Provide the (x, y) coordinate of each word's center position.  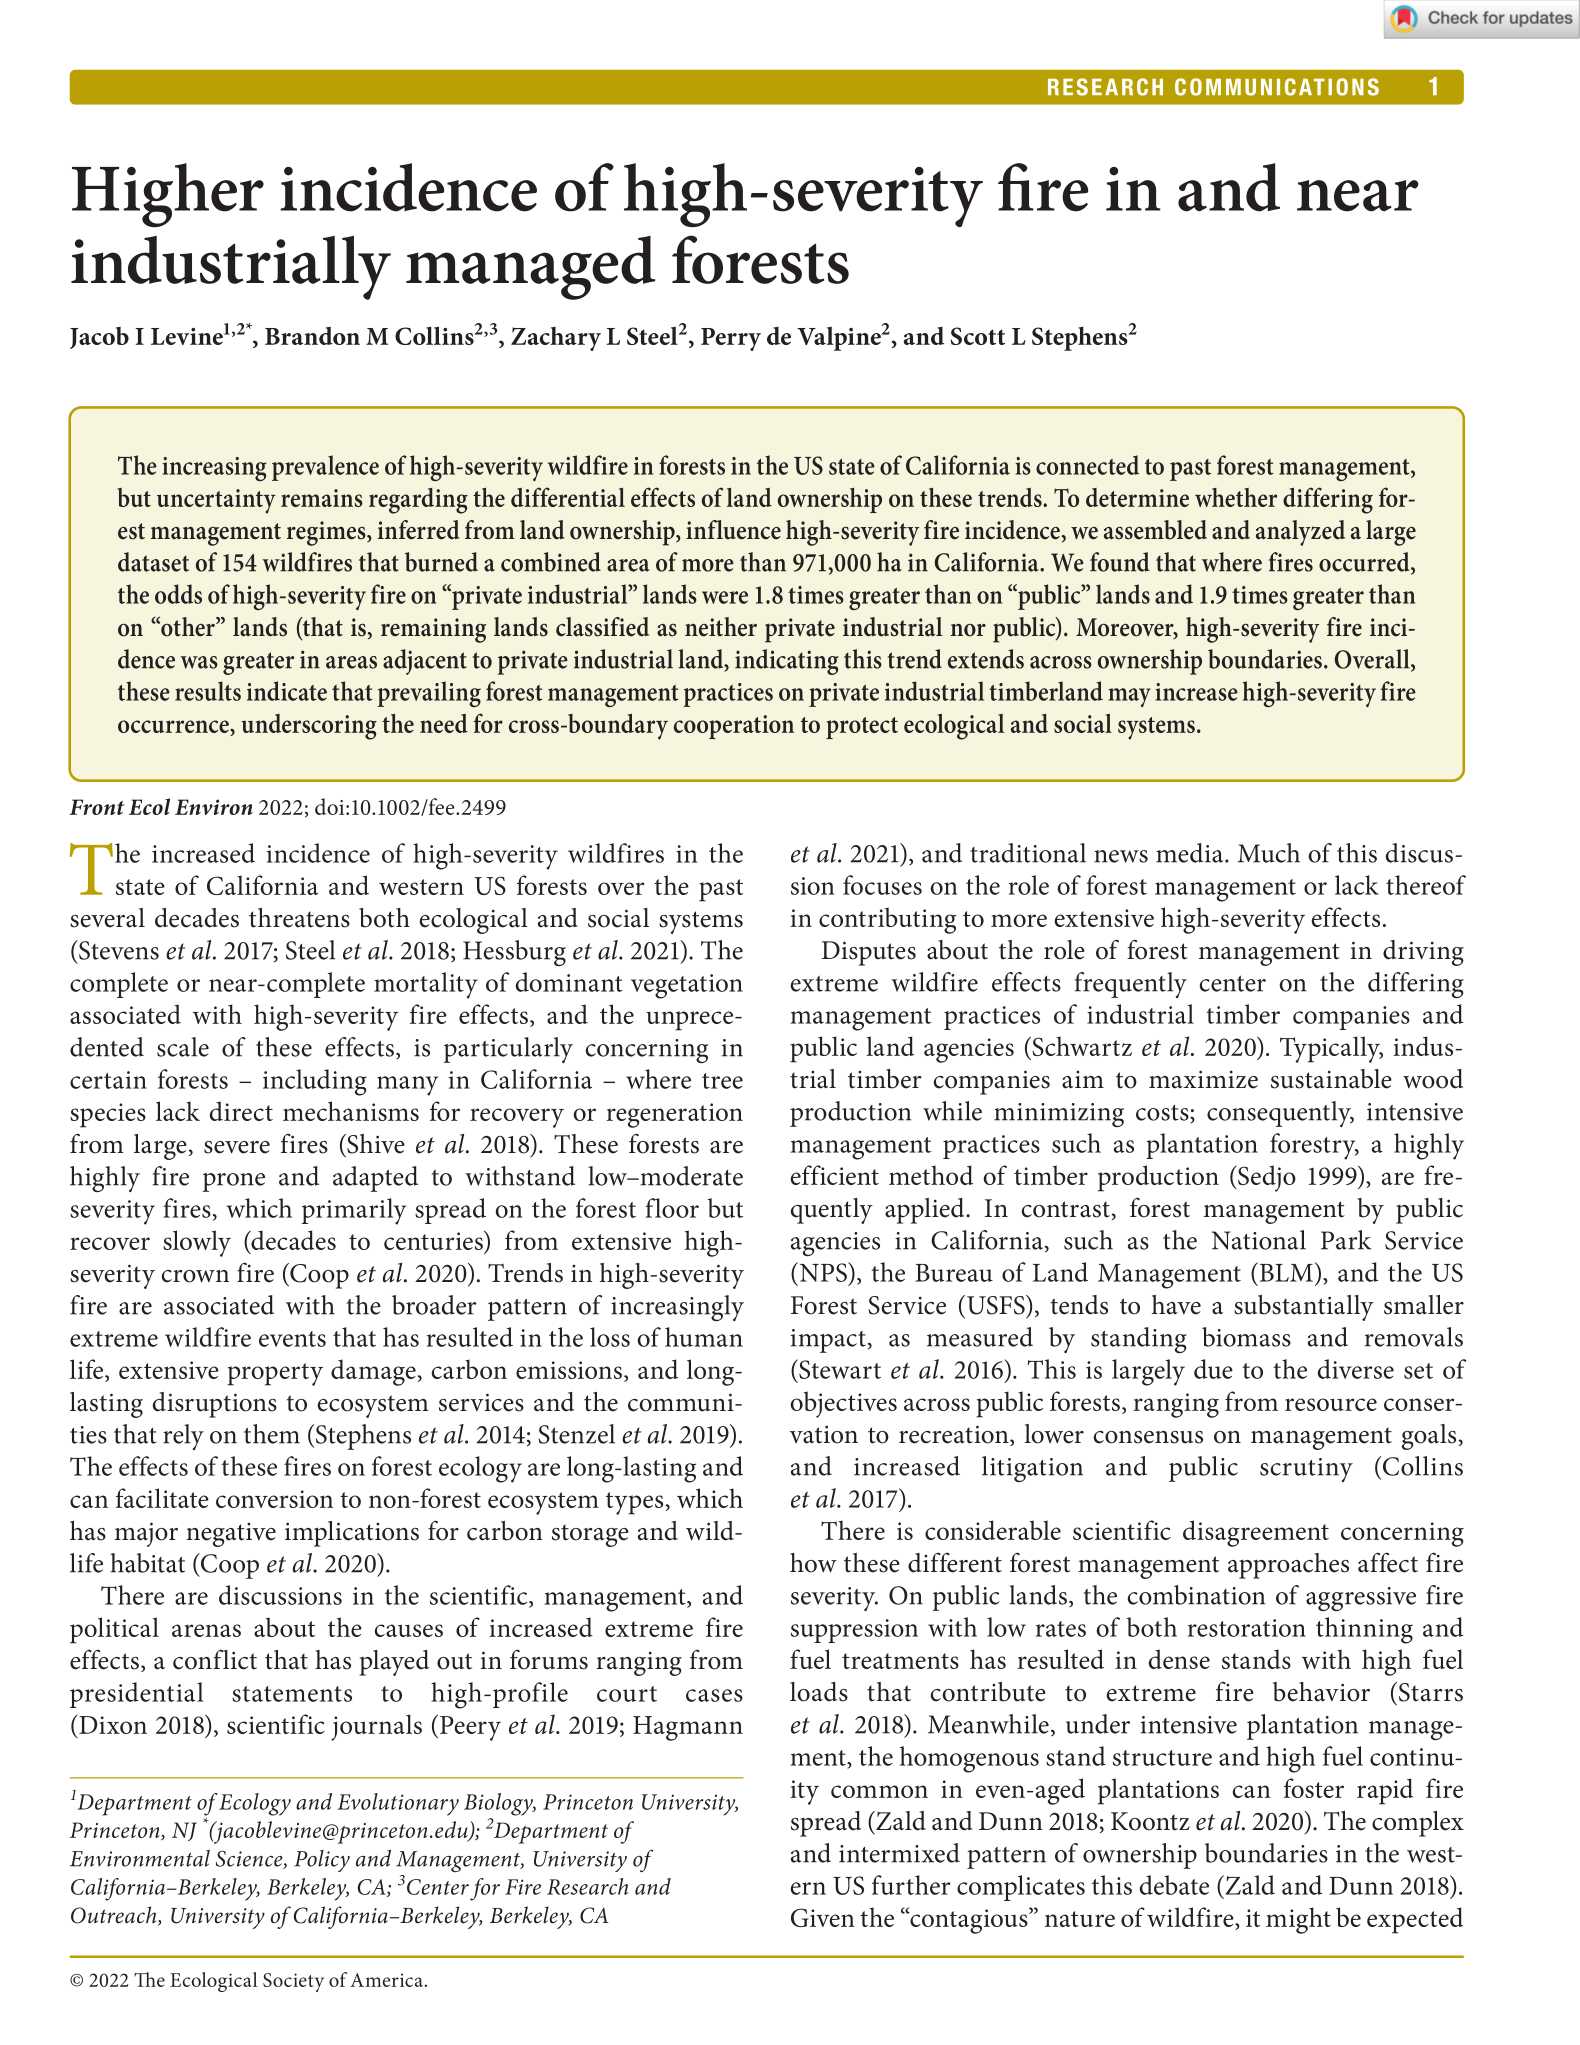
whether (1236, 497)
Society (293, 1982)
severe (237, 1147)
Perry (731, 339)
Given (823, 1917)
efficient (834, 1175)
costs (1163, 1114)
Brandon (312, 336)
